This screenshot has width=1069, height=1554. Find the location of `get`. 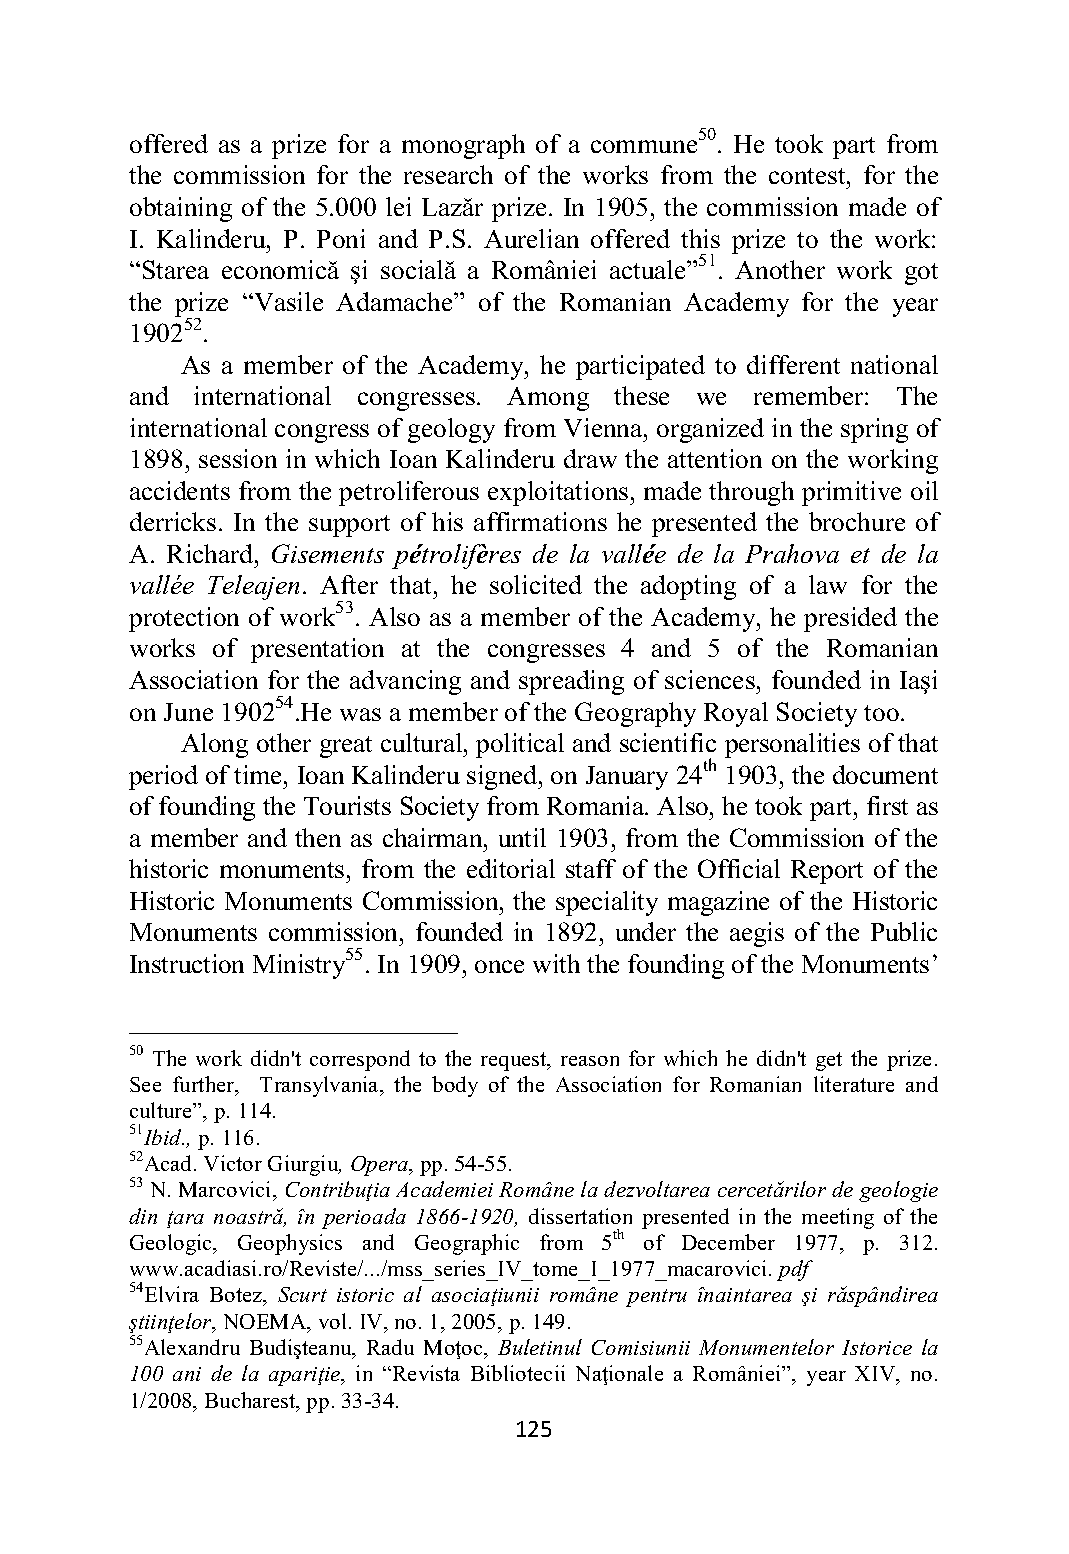

get is located at coordinates (829, 1061).
